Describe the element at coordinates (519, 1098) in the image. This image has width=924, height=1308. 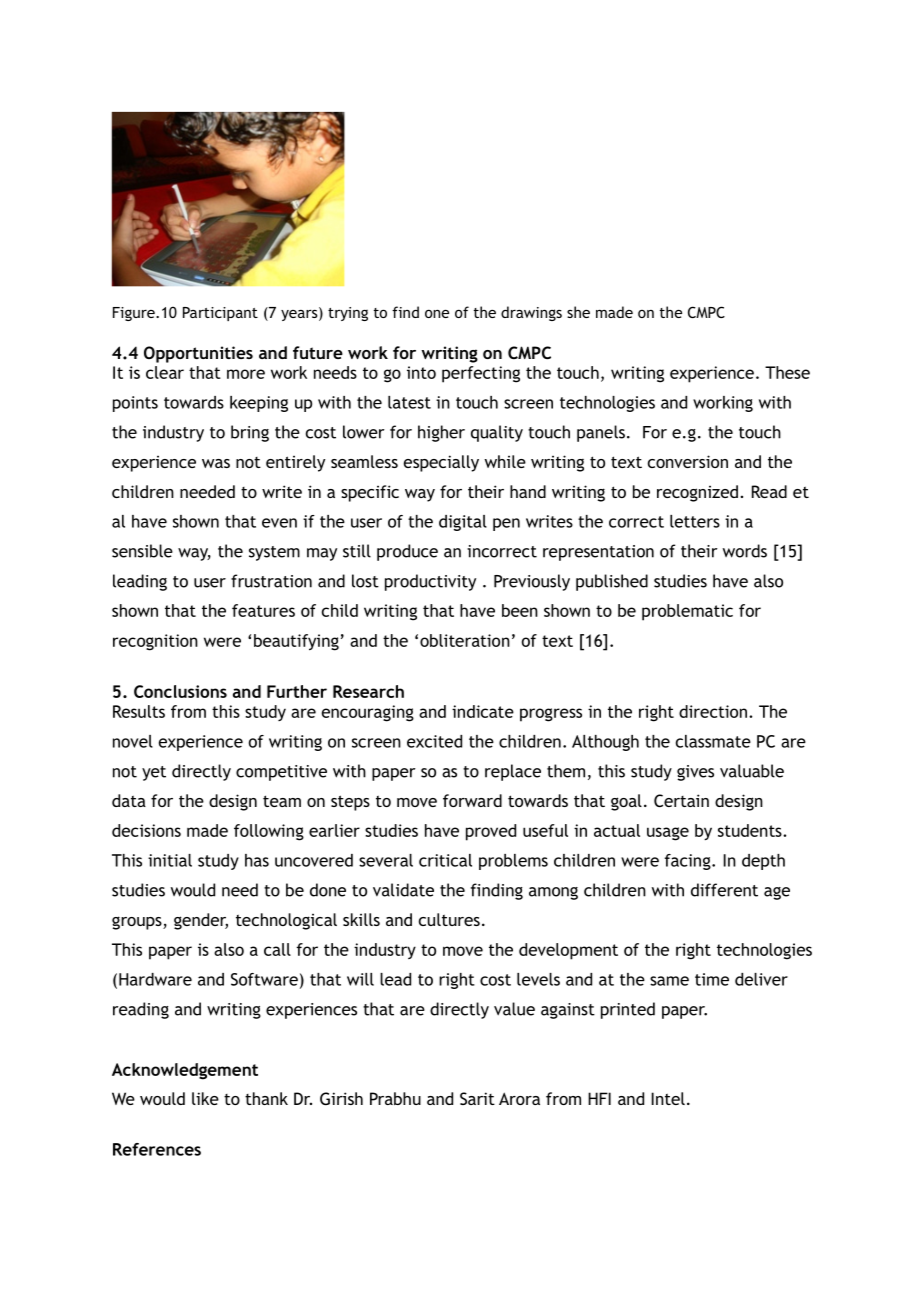
I see `Arora` at that location.
